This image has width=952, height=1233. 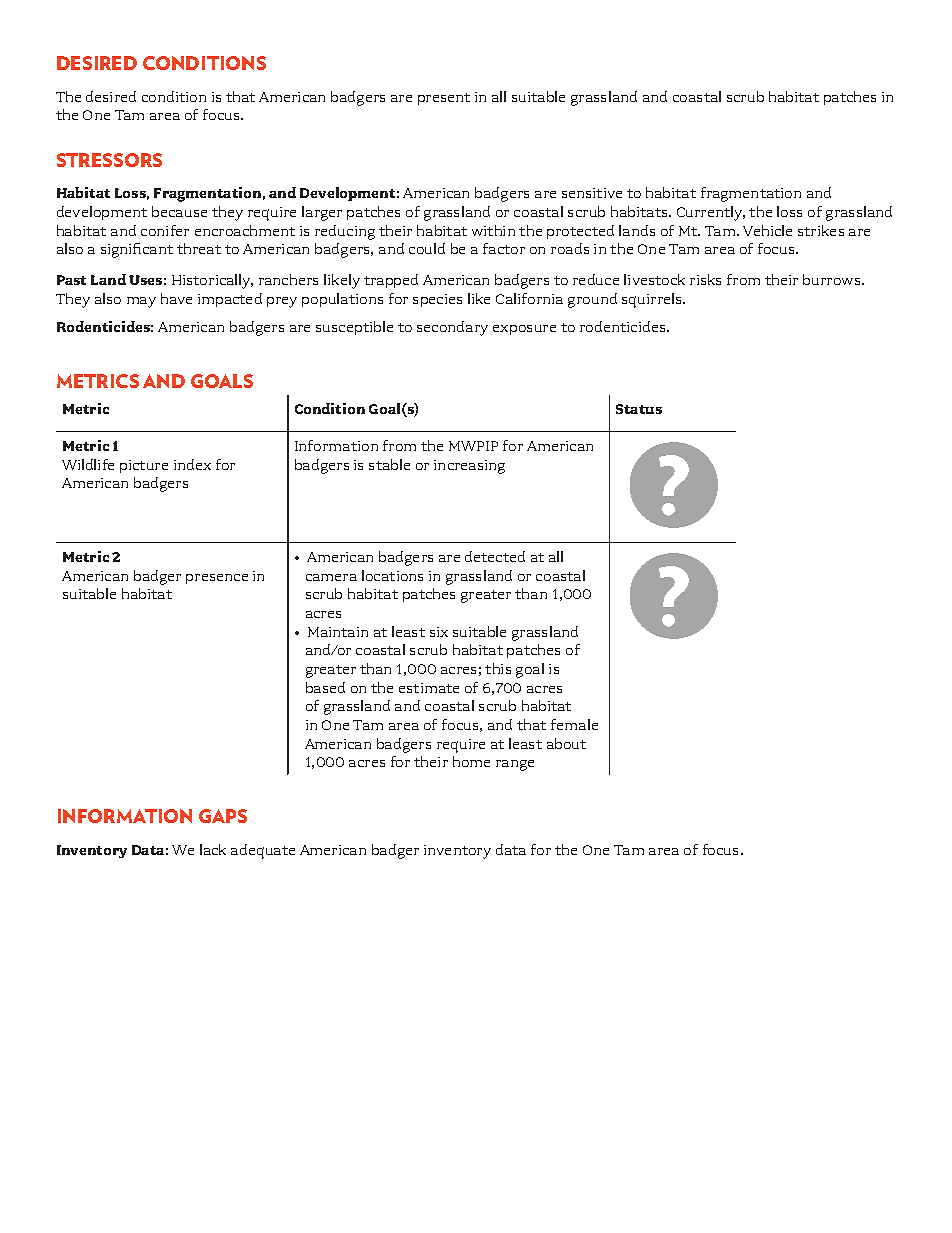 What do you see at coordinates (213, 849) in the image?
I see `lack` at bounding box center [213, 849].
